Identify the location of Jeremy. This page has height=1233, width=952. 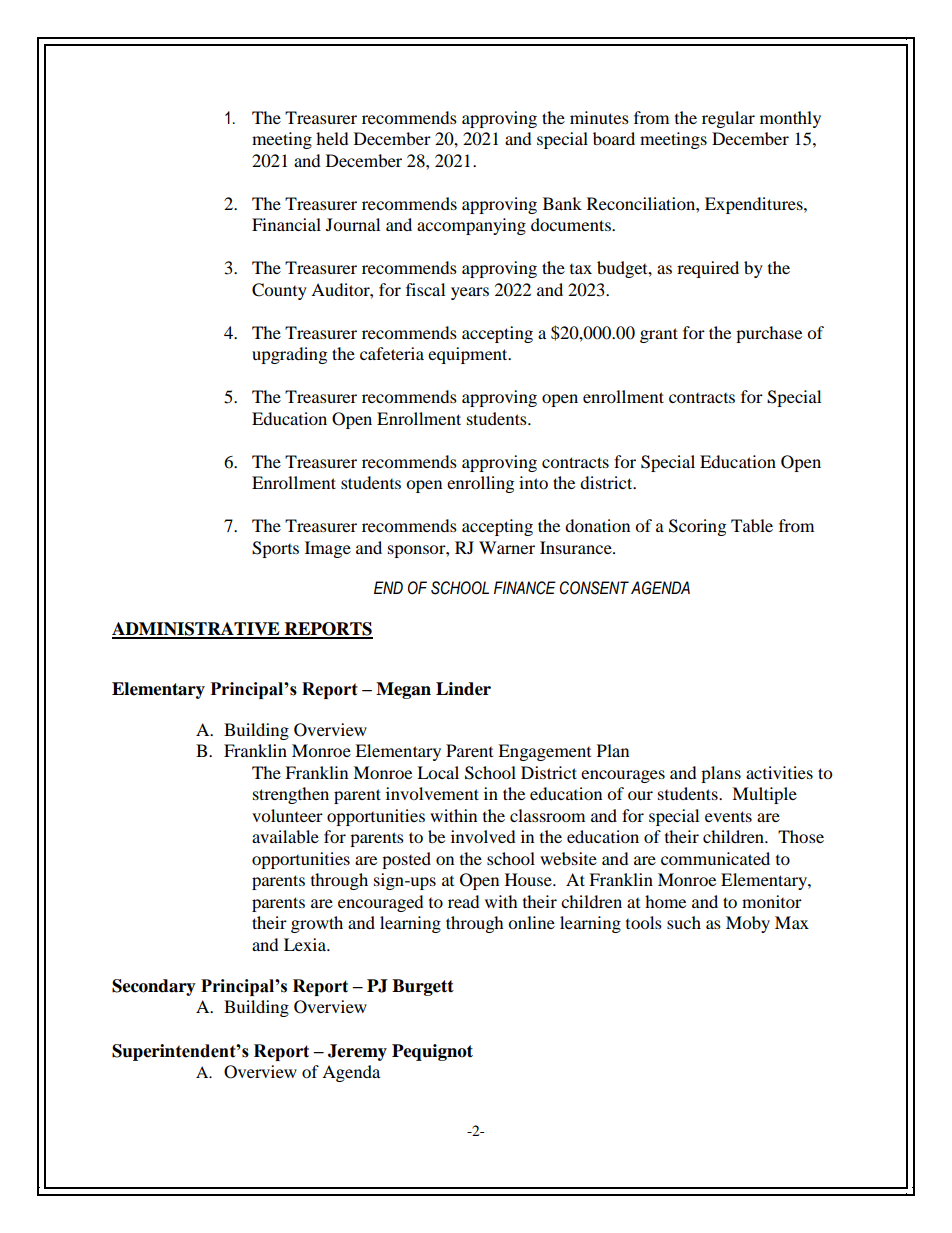
(357, 1052).
